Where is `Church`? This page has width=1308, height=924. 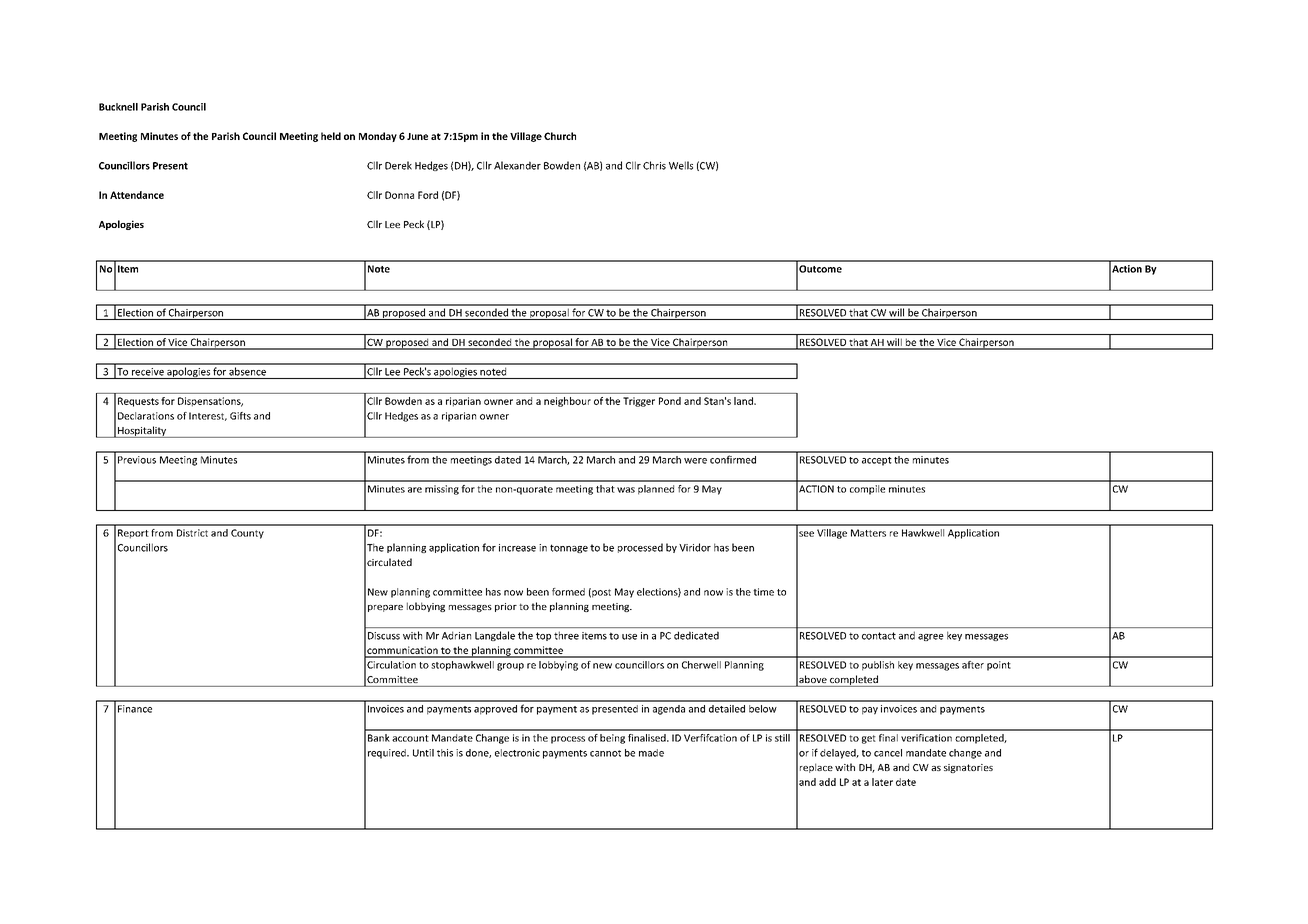
Church is located at coordinates (560, 136).
